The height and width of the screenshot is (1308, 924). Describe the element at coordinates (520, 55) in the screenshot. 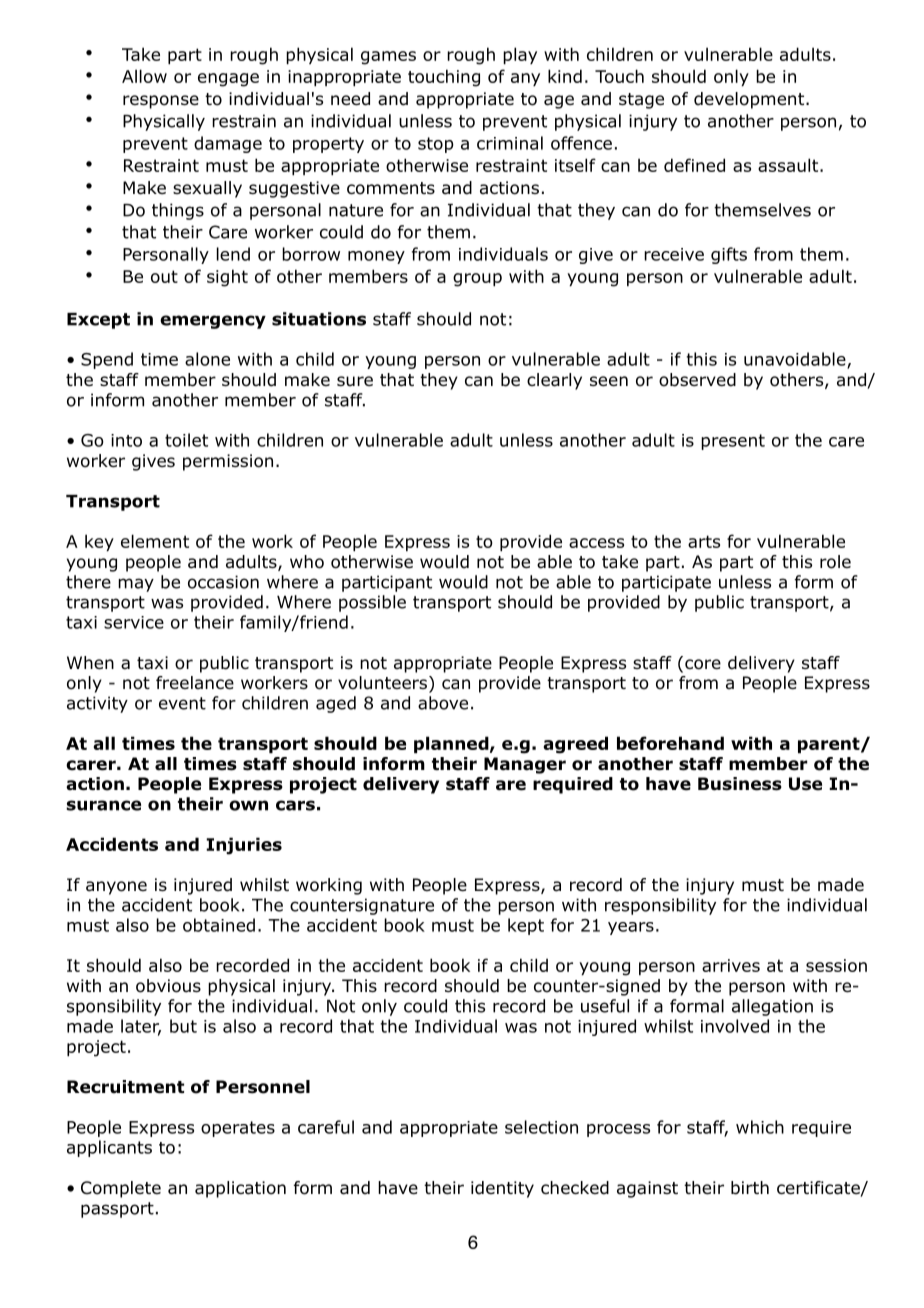

I see `play` at that location.
